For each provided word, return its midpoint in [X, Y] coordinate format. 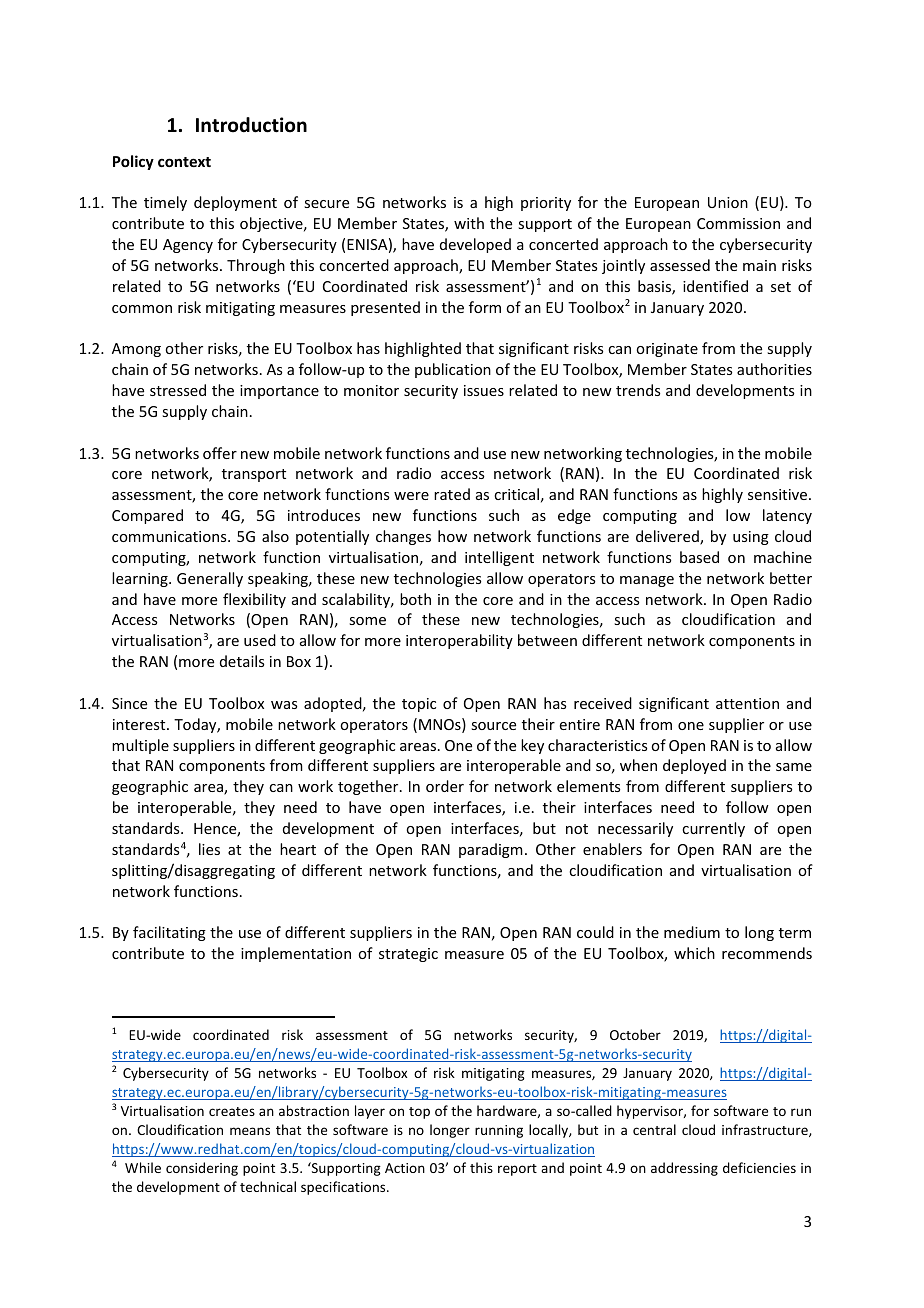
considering [202, 1169]
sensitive [779, 494]
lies [209, 849]
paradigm [491, 850]
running [499, 1131]
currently [713, 829]
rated [452, 494]
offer [220, 453]
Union [728, 202]
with [469, 223]
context [184, 162]
